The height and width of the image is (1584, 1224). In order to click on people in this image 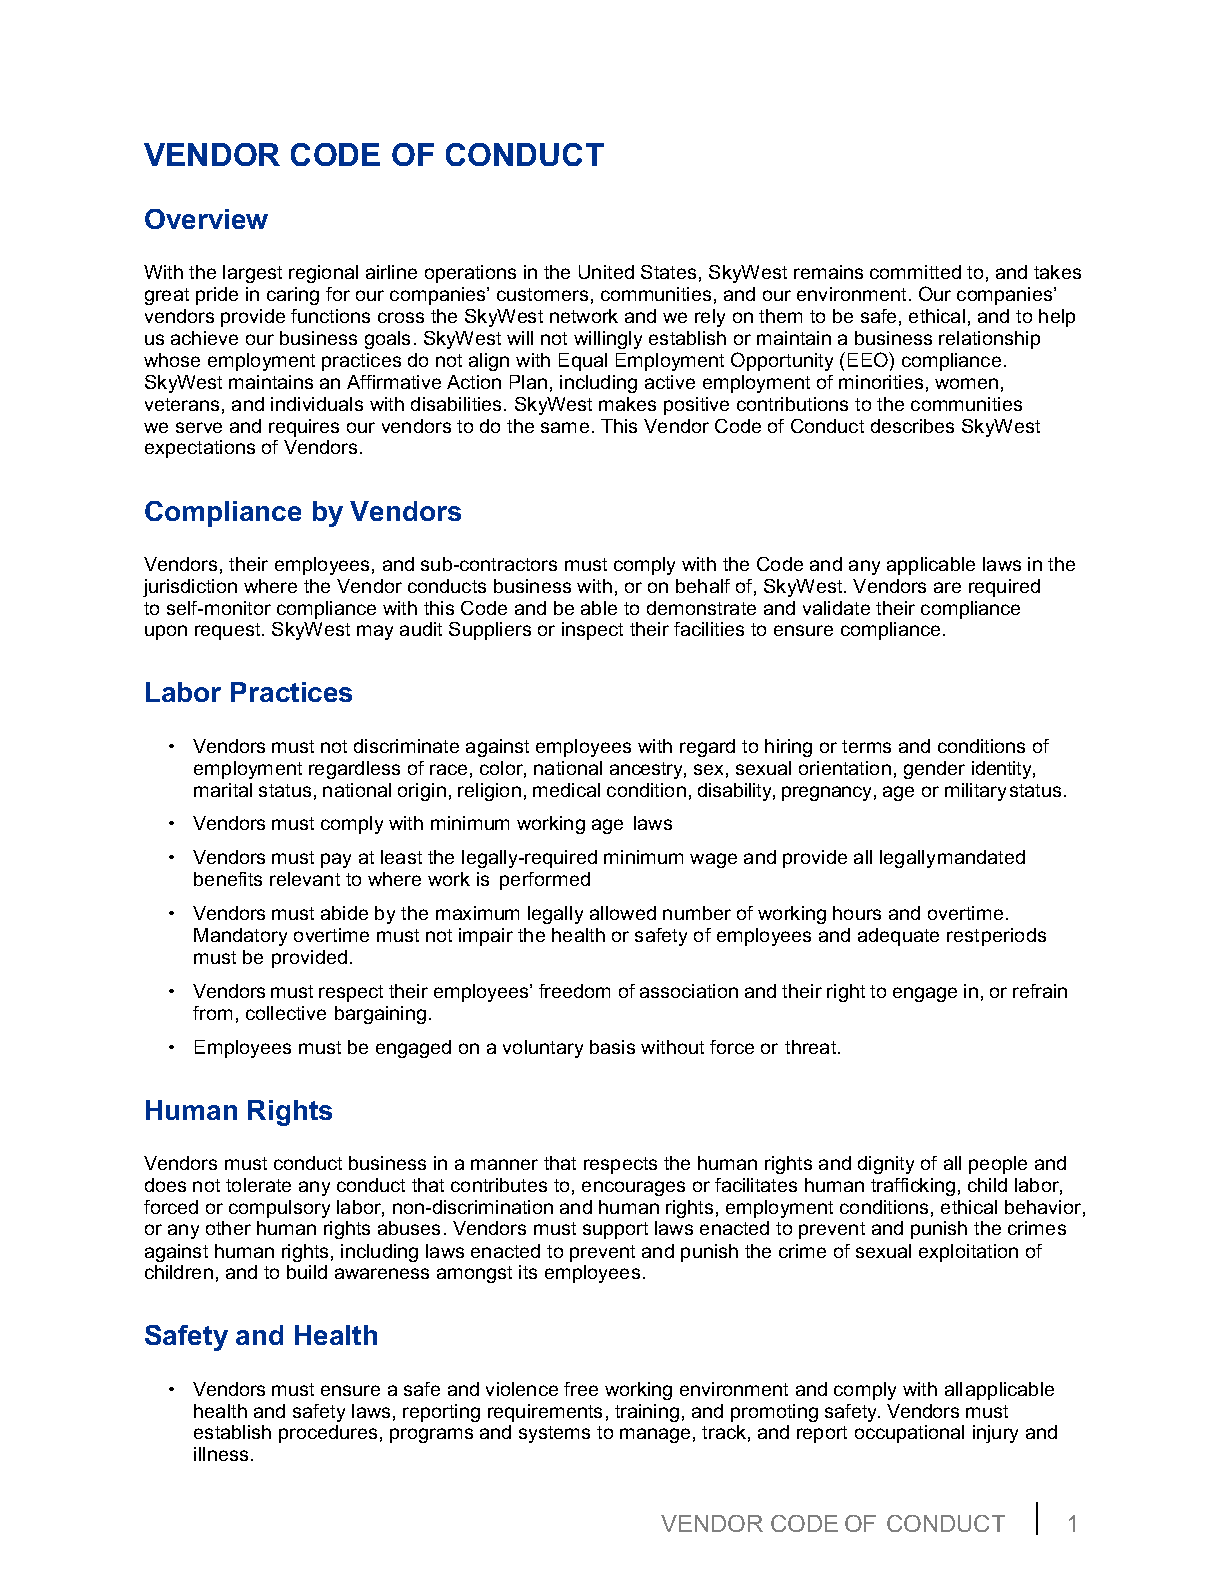, I will do `click(998, 1165)`.
